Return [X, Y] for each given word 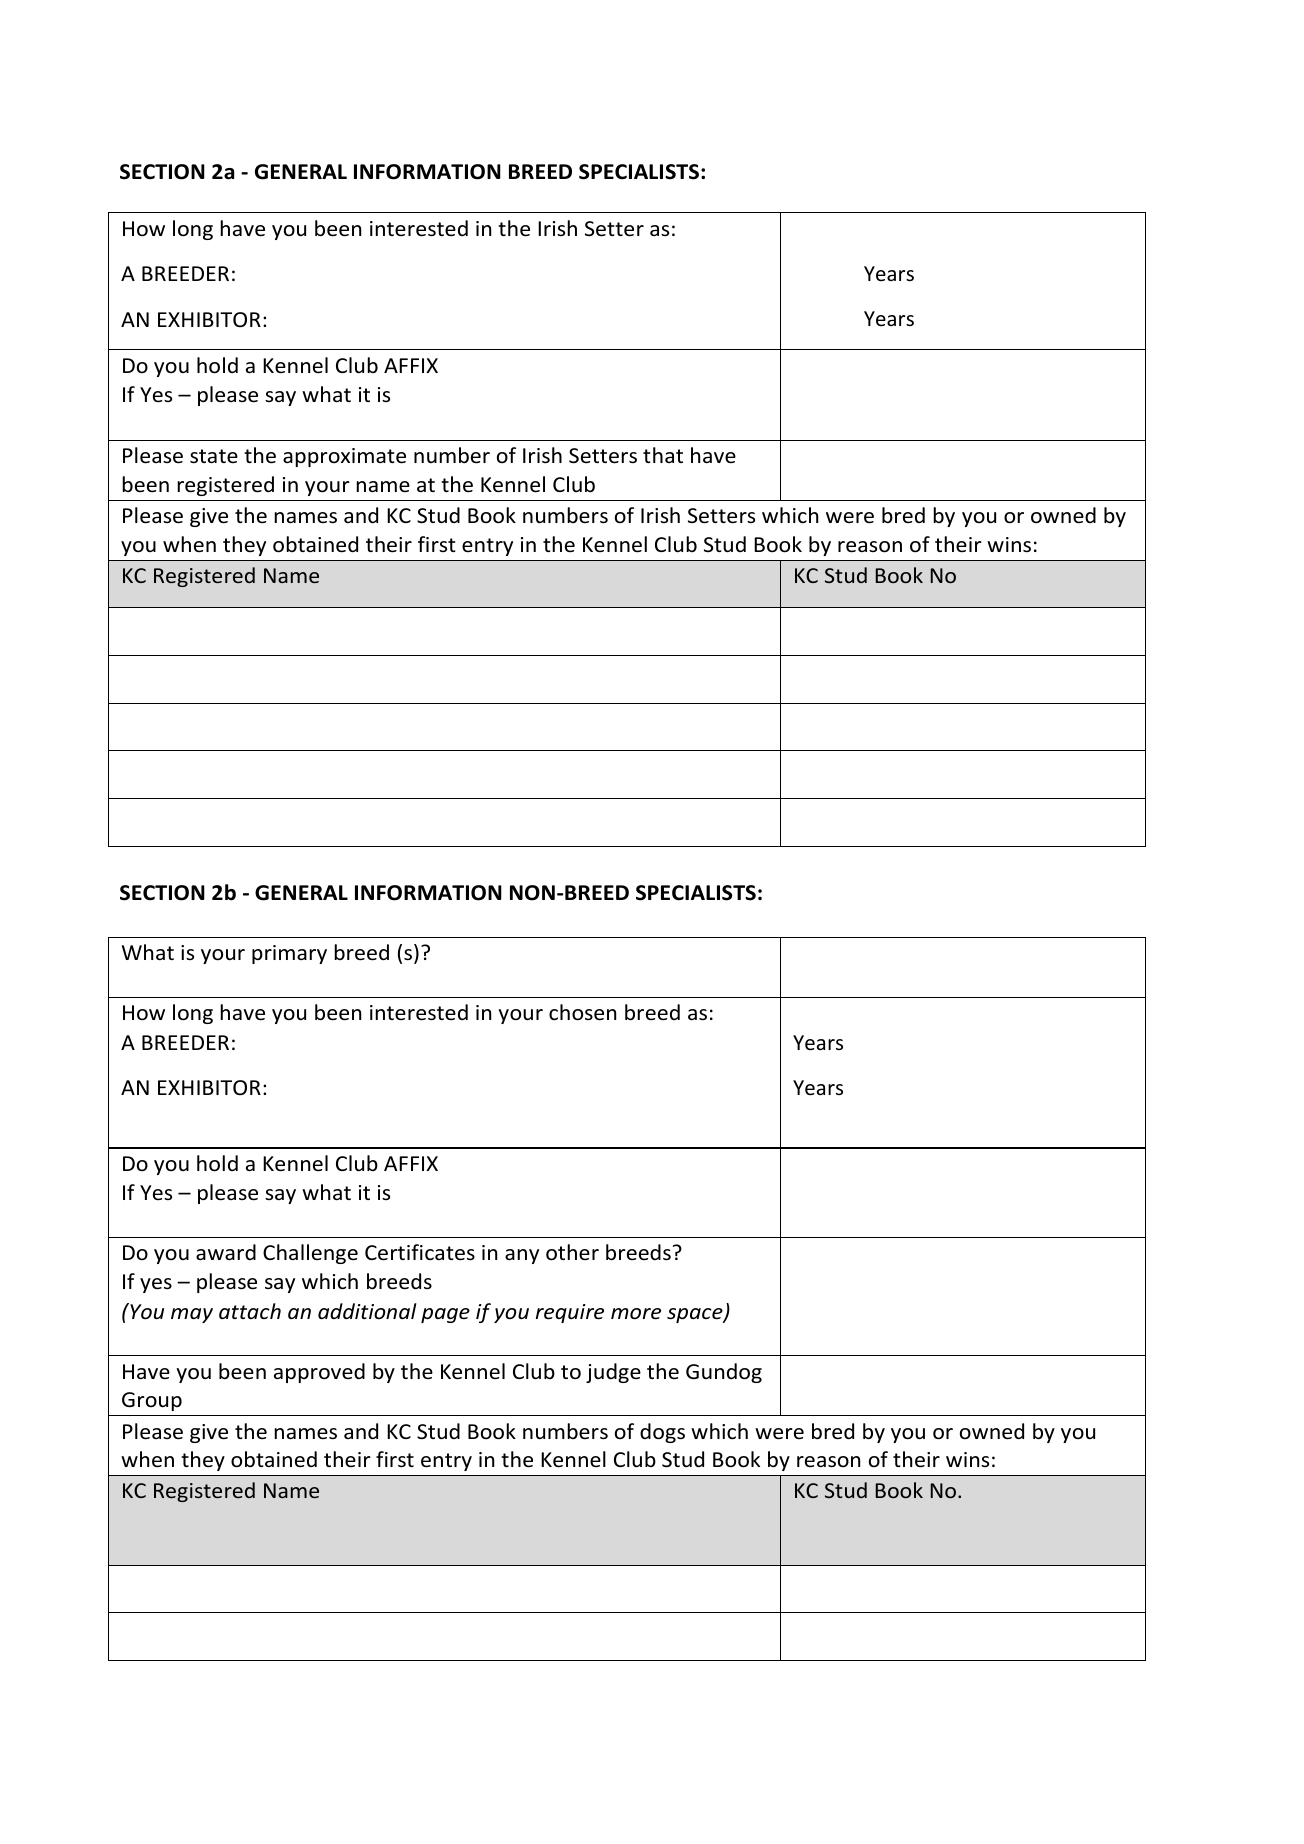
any [522, 1256]
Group [152, 1401]
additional [367, 1311]
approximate [344, 457]
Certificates [420, 1252]
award [226, 1252]
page [445, 1315]
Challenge [310, 1254]
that [663, 455]
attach [250, 1311]
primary [289, 954]
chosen [582, 1012]
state [214, 456]
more [636, 1314]
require [570, 1313]
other [572, 1252]
